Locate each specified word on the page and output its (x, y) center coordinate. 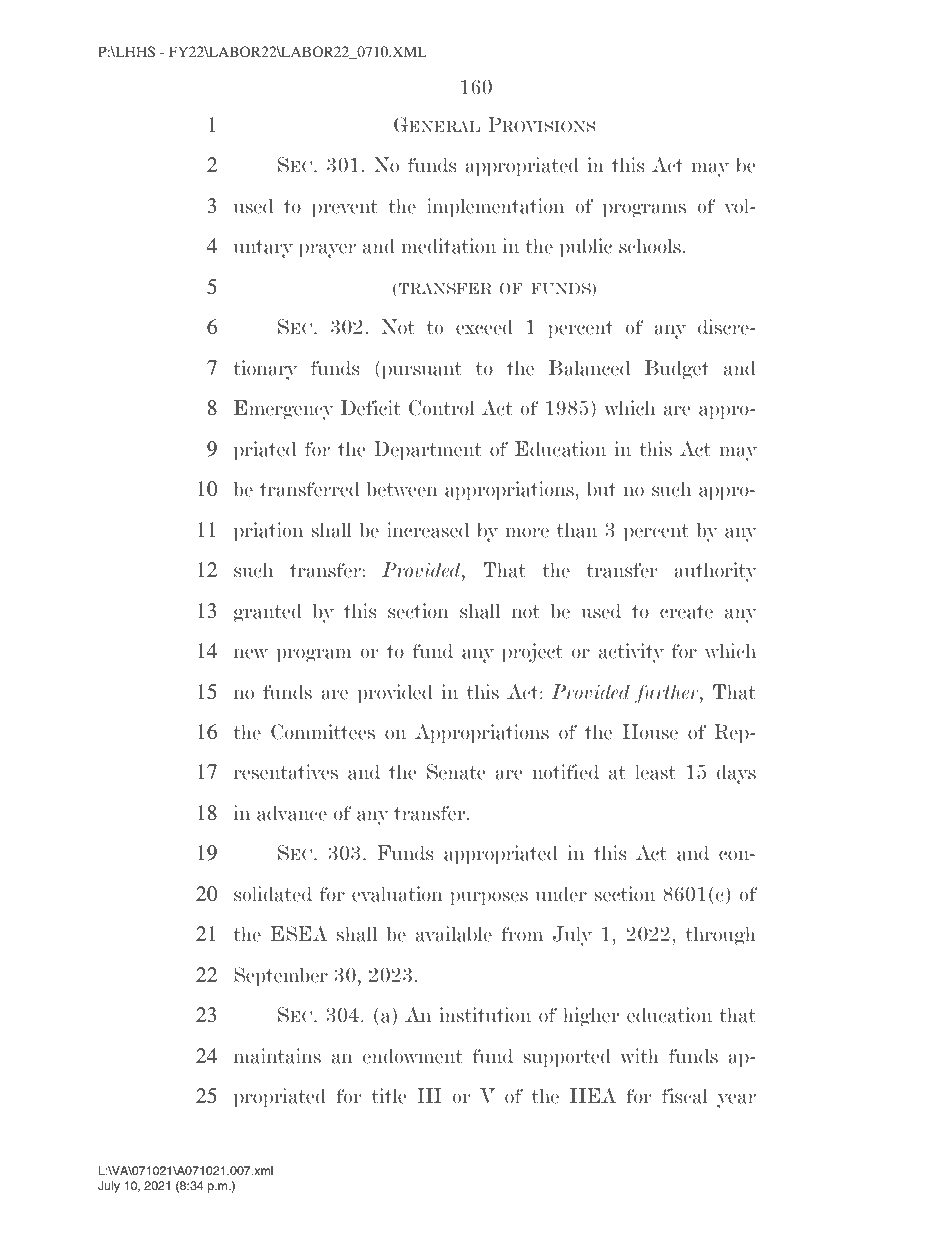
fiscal (684, 1096)
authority (715, 572)
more (527, 532)
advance (292, 813)
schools (650, 246)
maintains (277, 1056)
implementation (495, 208)
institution (485, 1015)
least (655, 772)
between (401, 489)
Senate (456, 772)
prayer (327, 250)
